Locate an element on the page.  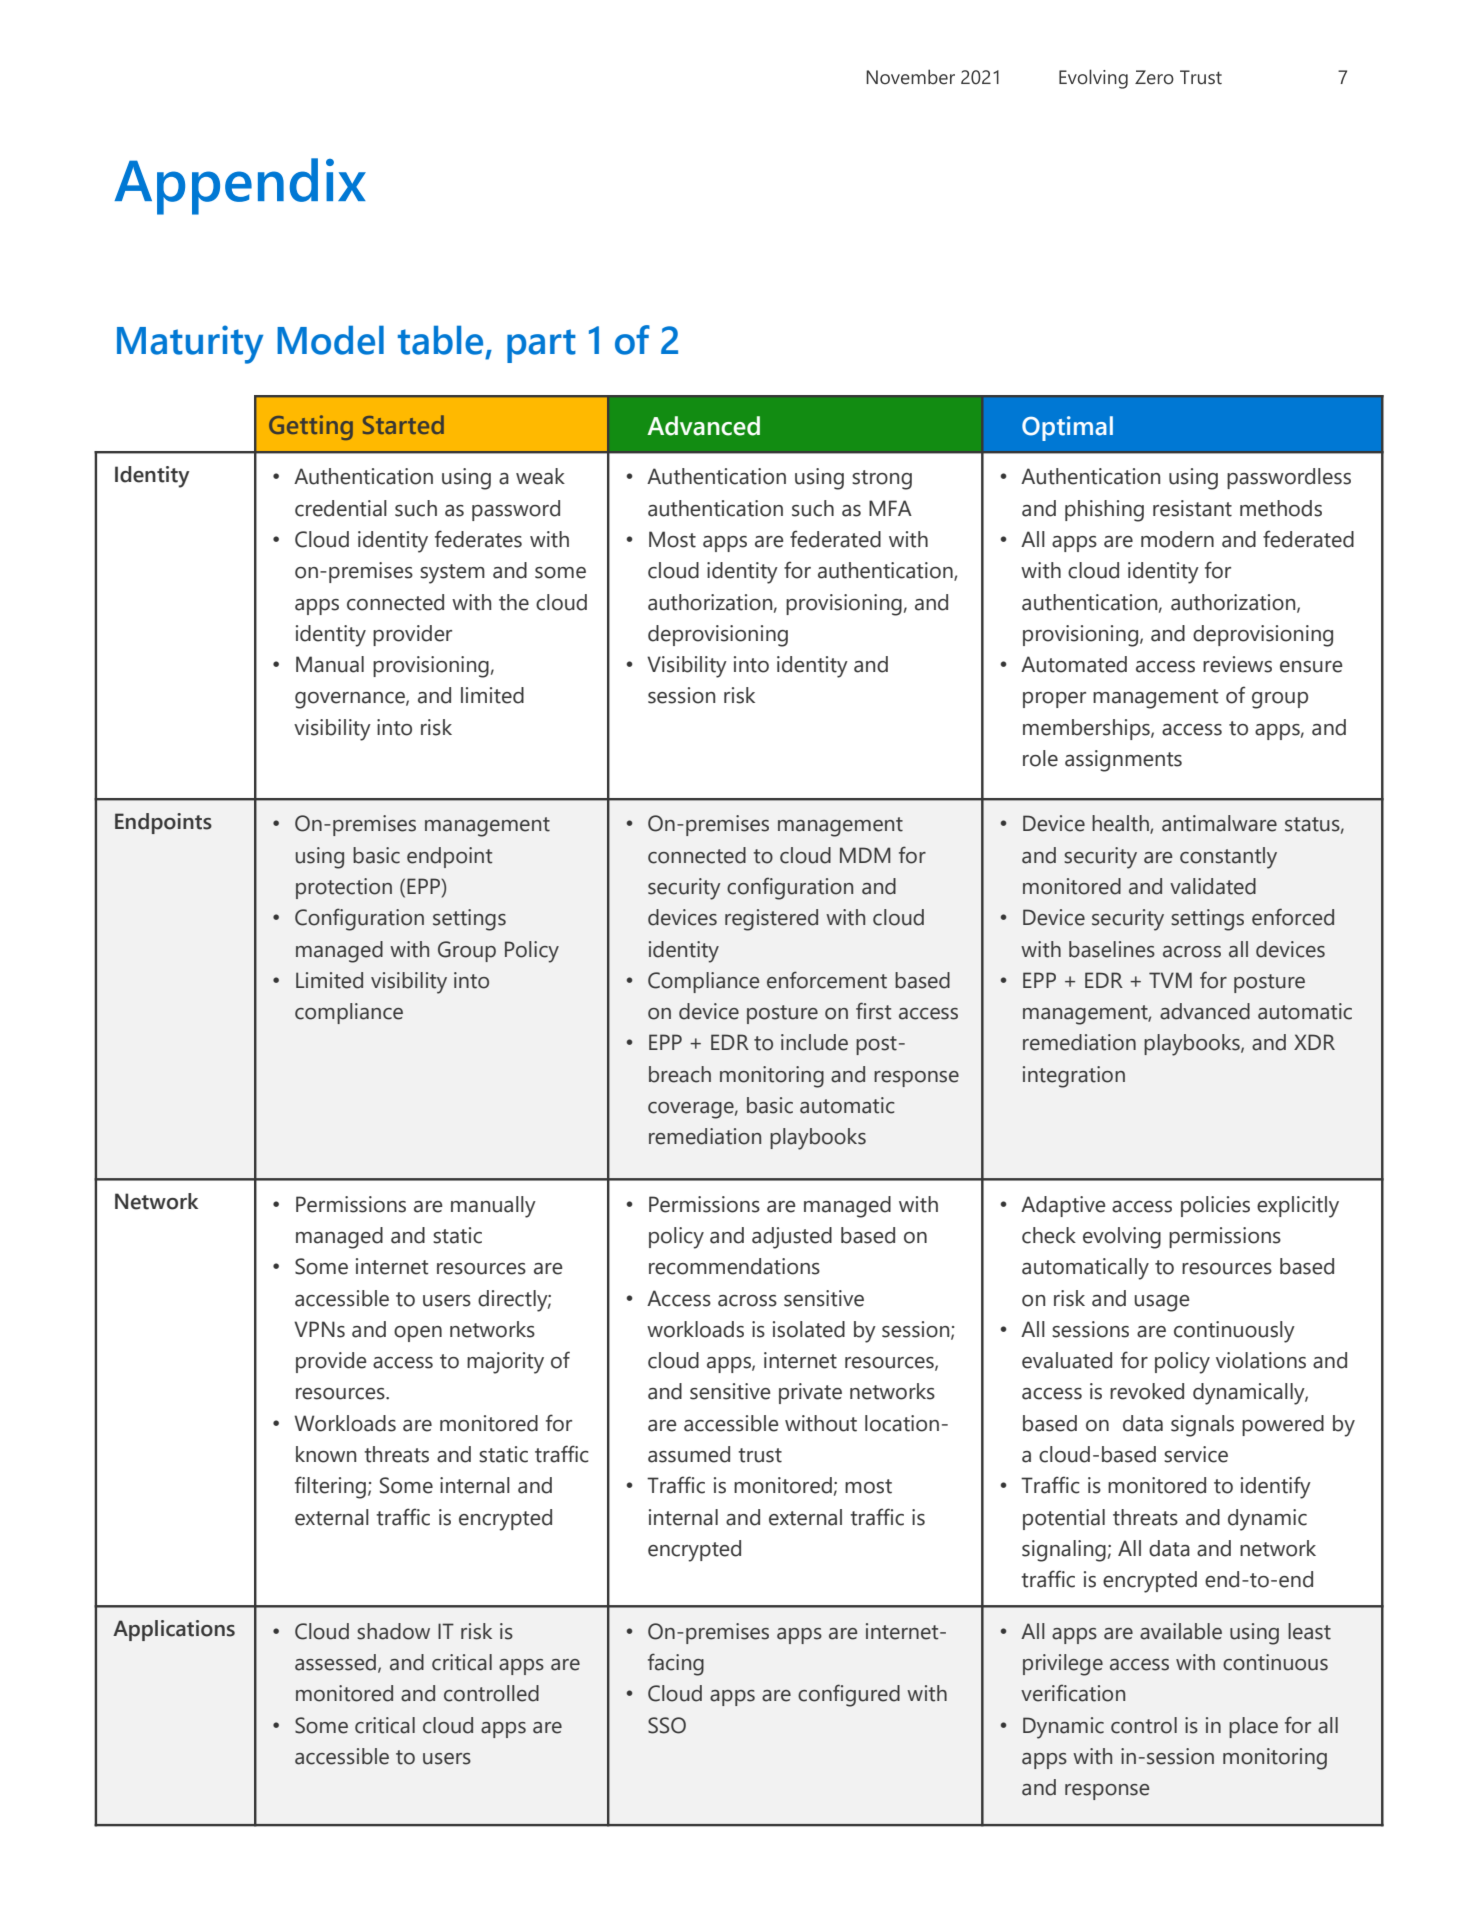
known is located at coordinates (326, 1454).
